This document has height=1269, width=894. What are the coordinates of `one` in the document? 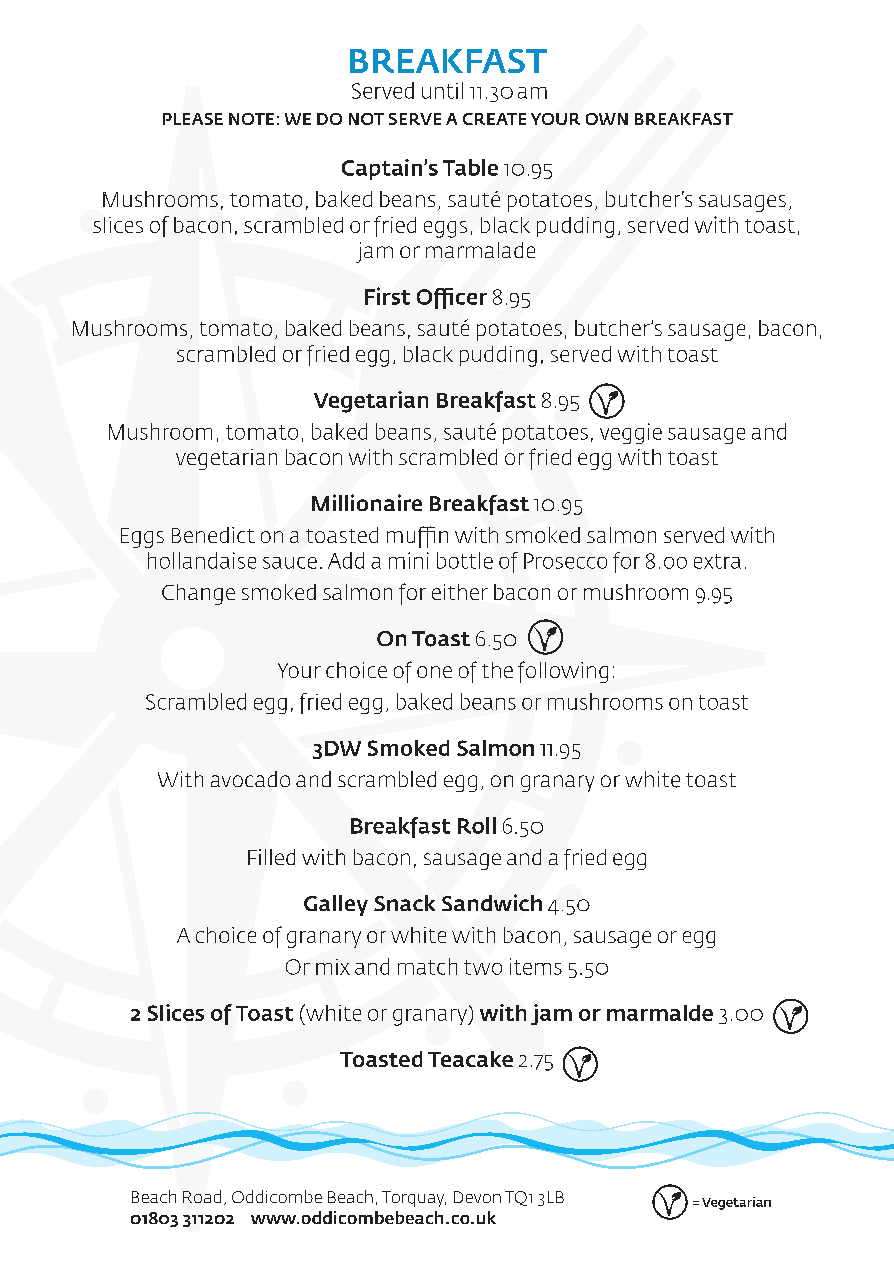 It's located at (434, 672).
